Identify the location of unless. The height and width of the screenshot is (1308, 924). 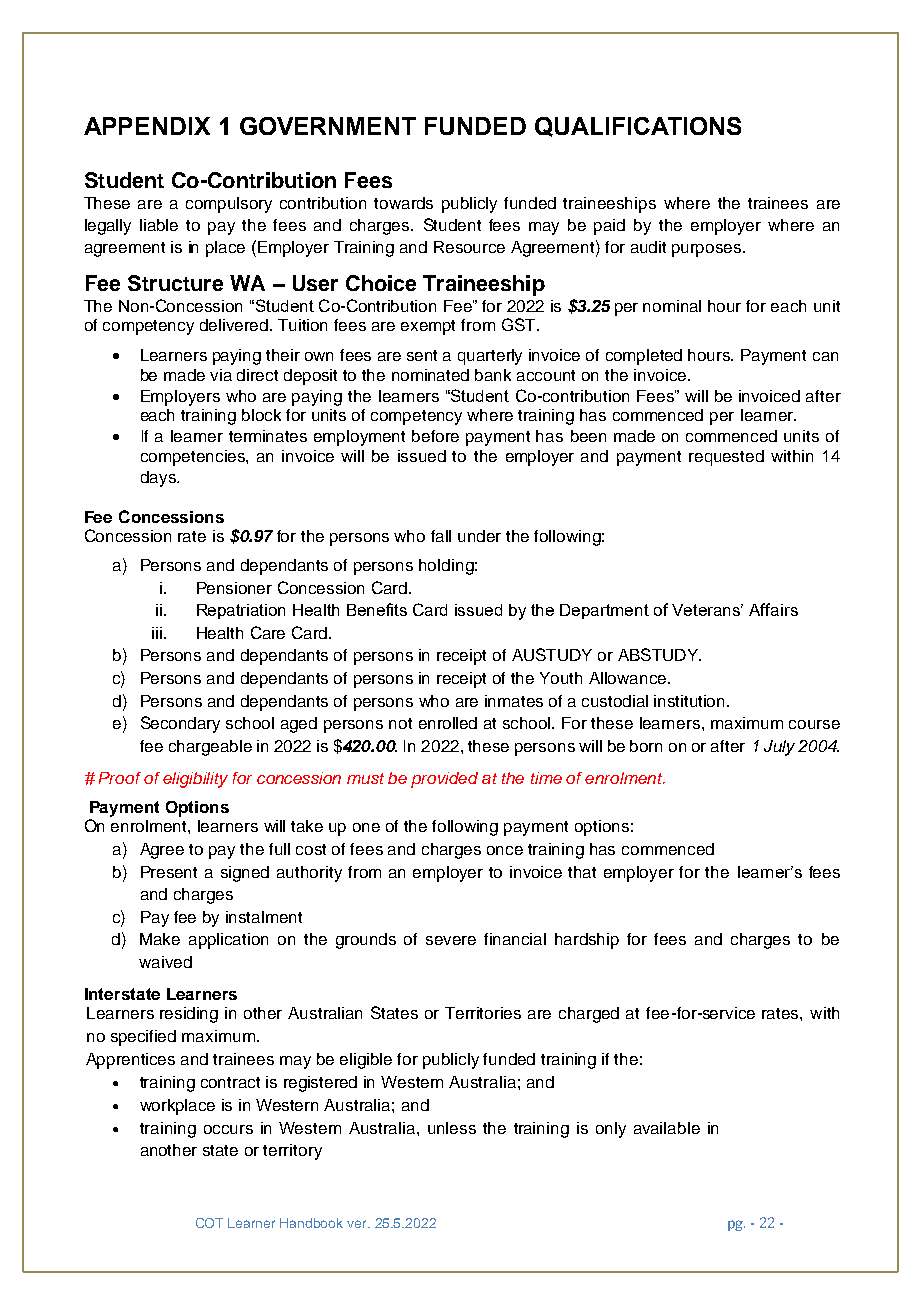
(452, 1128).
